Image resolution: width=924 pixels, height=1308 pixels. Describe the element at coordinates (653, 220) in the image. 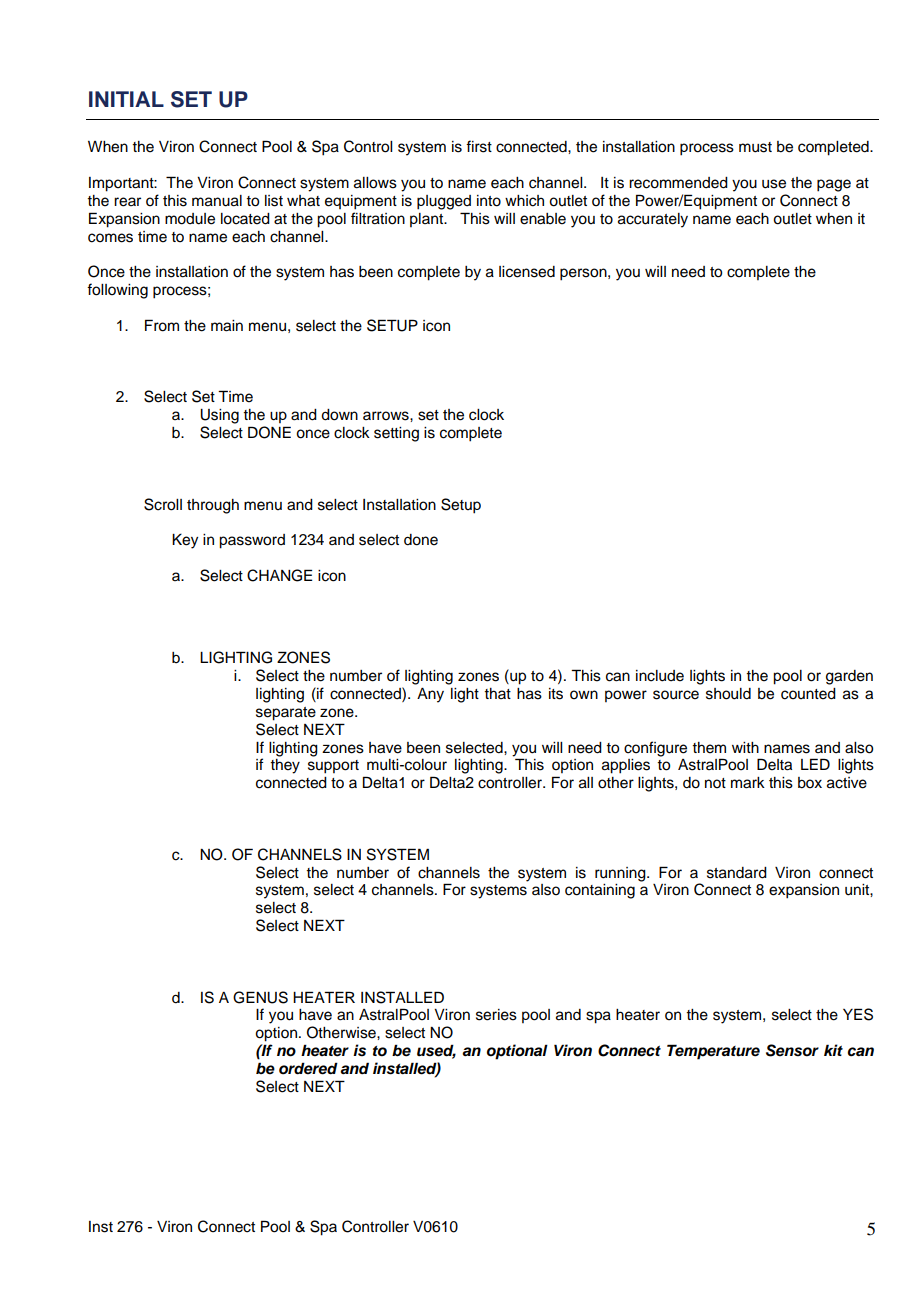

I see `accurately` at that location.
